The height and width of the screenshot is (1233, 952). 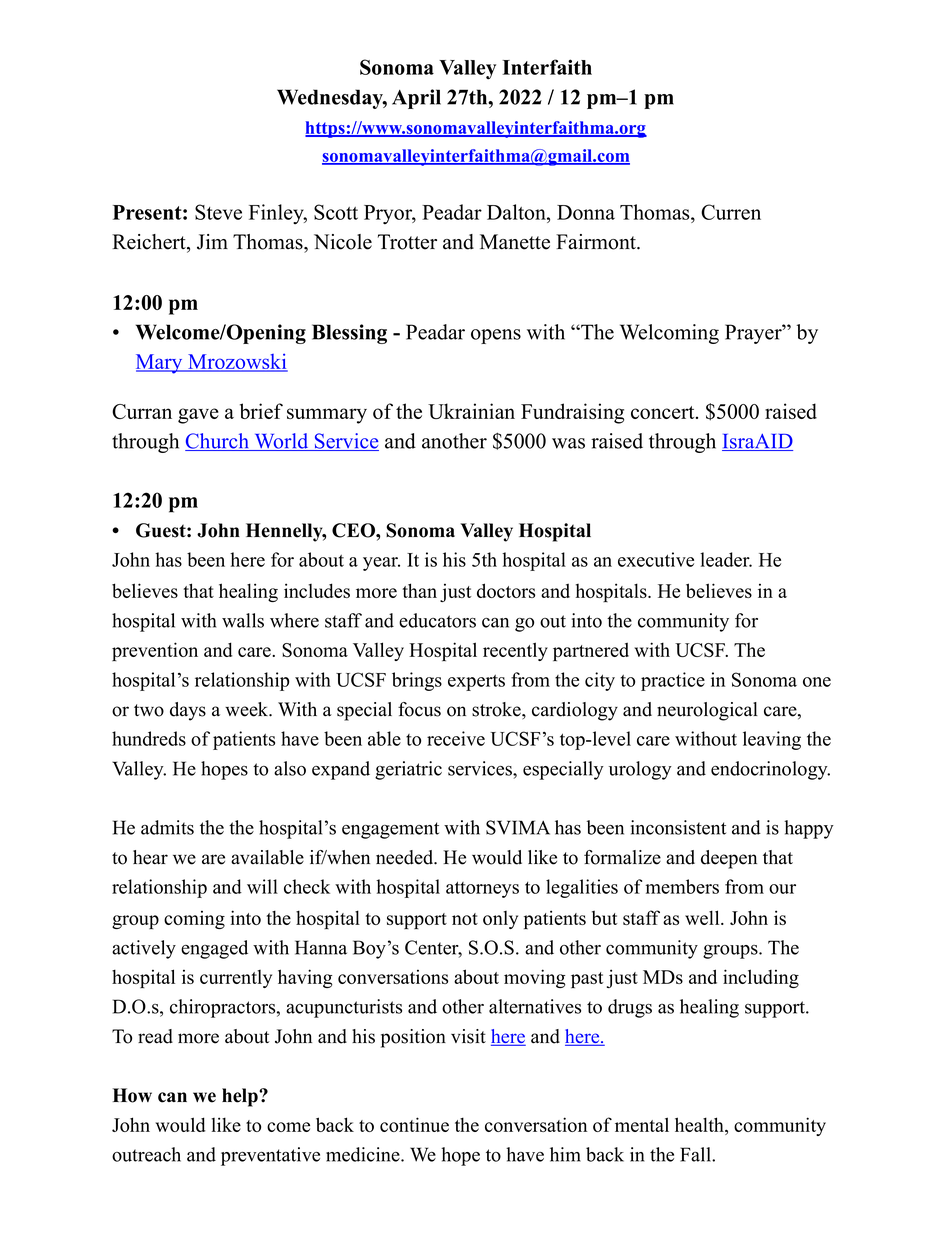 I want to click on Church, so click(x=218, y=442).
